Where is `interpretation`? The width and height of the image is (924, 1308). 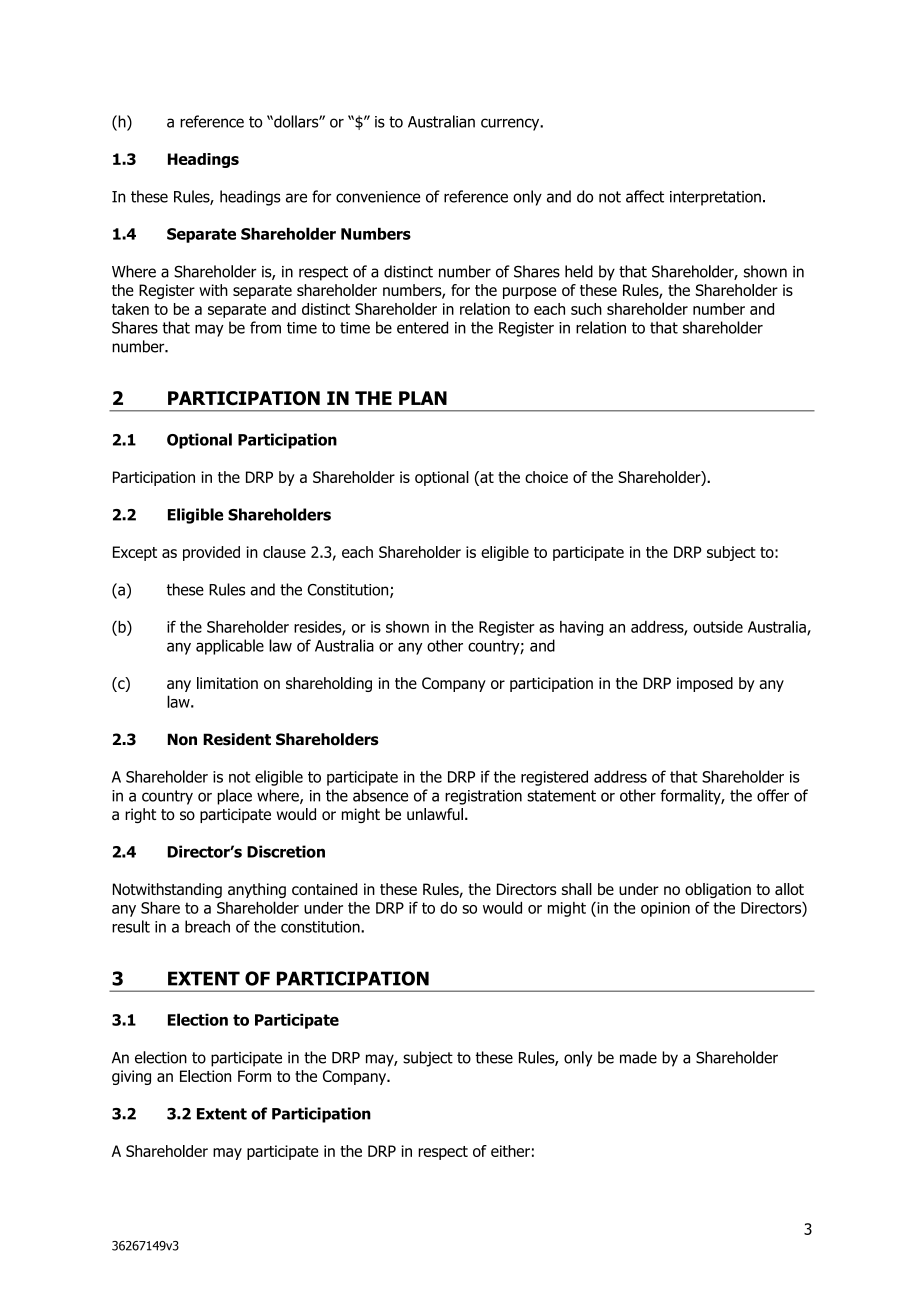
interpretation is located at coordinates (715, 198).
